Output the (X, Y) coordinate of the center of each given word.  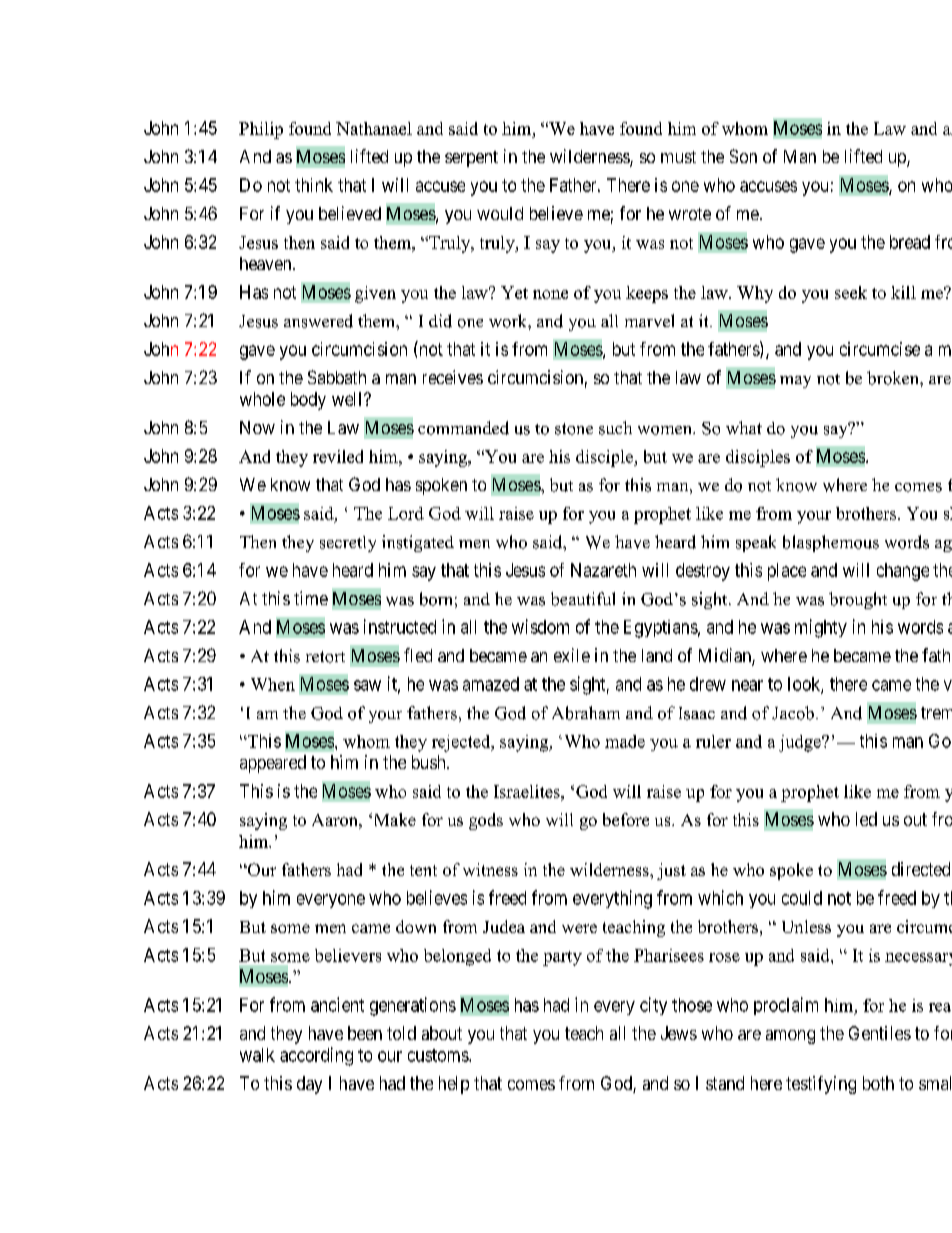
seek (851, 292)
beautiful (583, 599)
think (314, 185)
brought (858, 600)
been (365, 1033)
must (678, 157)
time (311, 598)
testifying (821, 1085)
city (653, 1006)
